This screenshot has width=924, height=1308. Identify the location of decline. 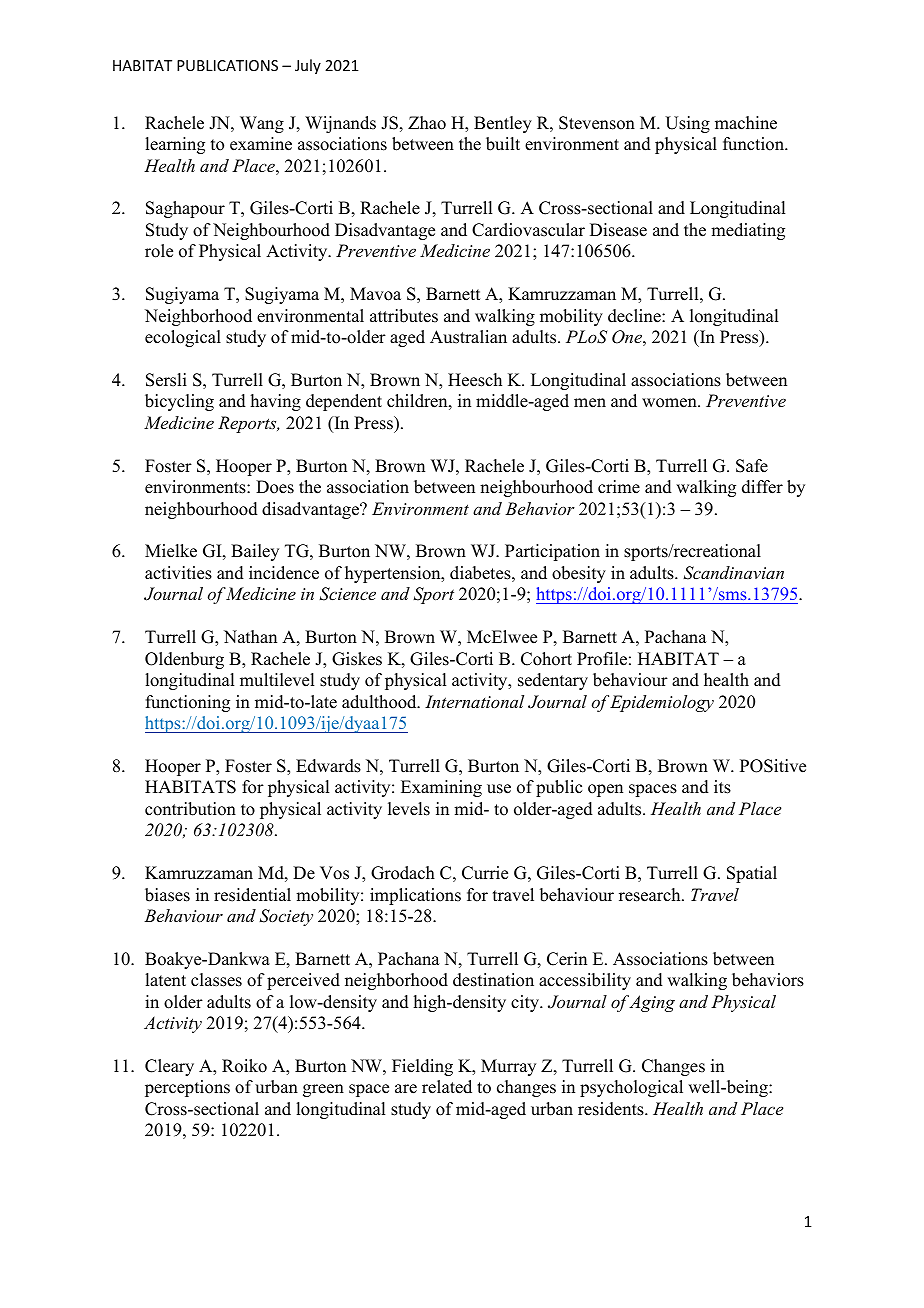
(635, 316).
